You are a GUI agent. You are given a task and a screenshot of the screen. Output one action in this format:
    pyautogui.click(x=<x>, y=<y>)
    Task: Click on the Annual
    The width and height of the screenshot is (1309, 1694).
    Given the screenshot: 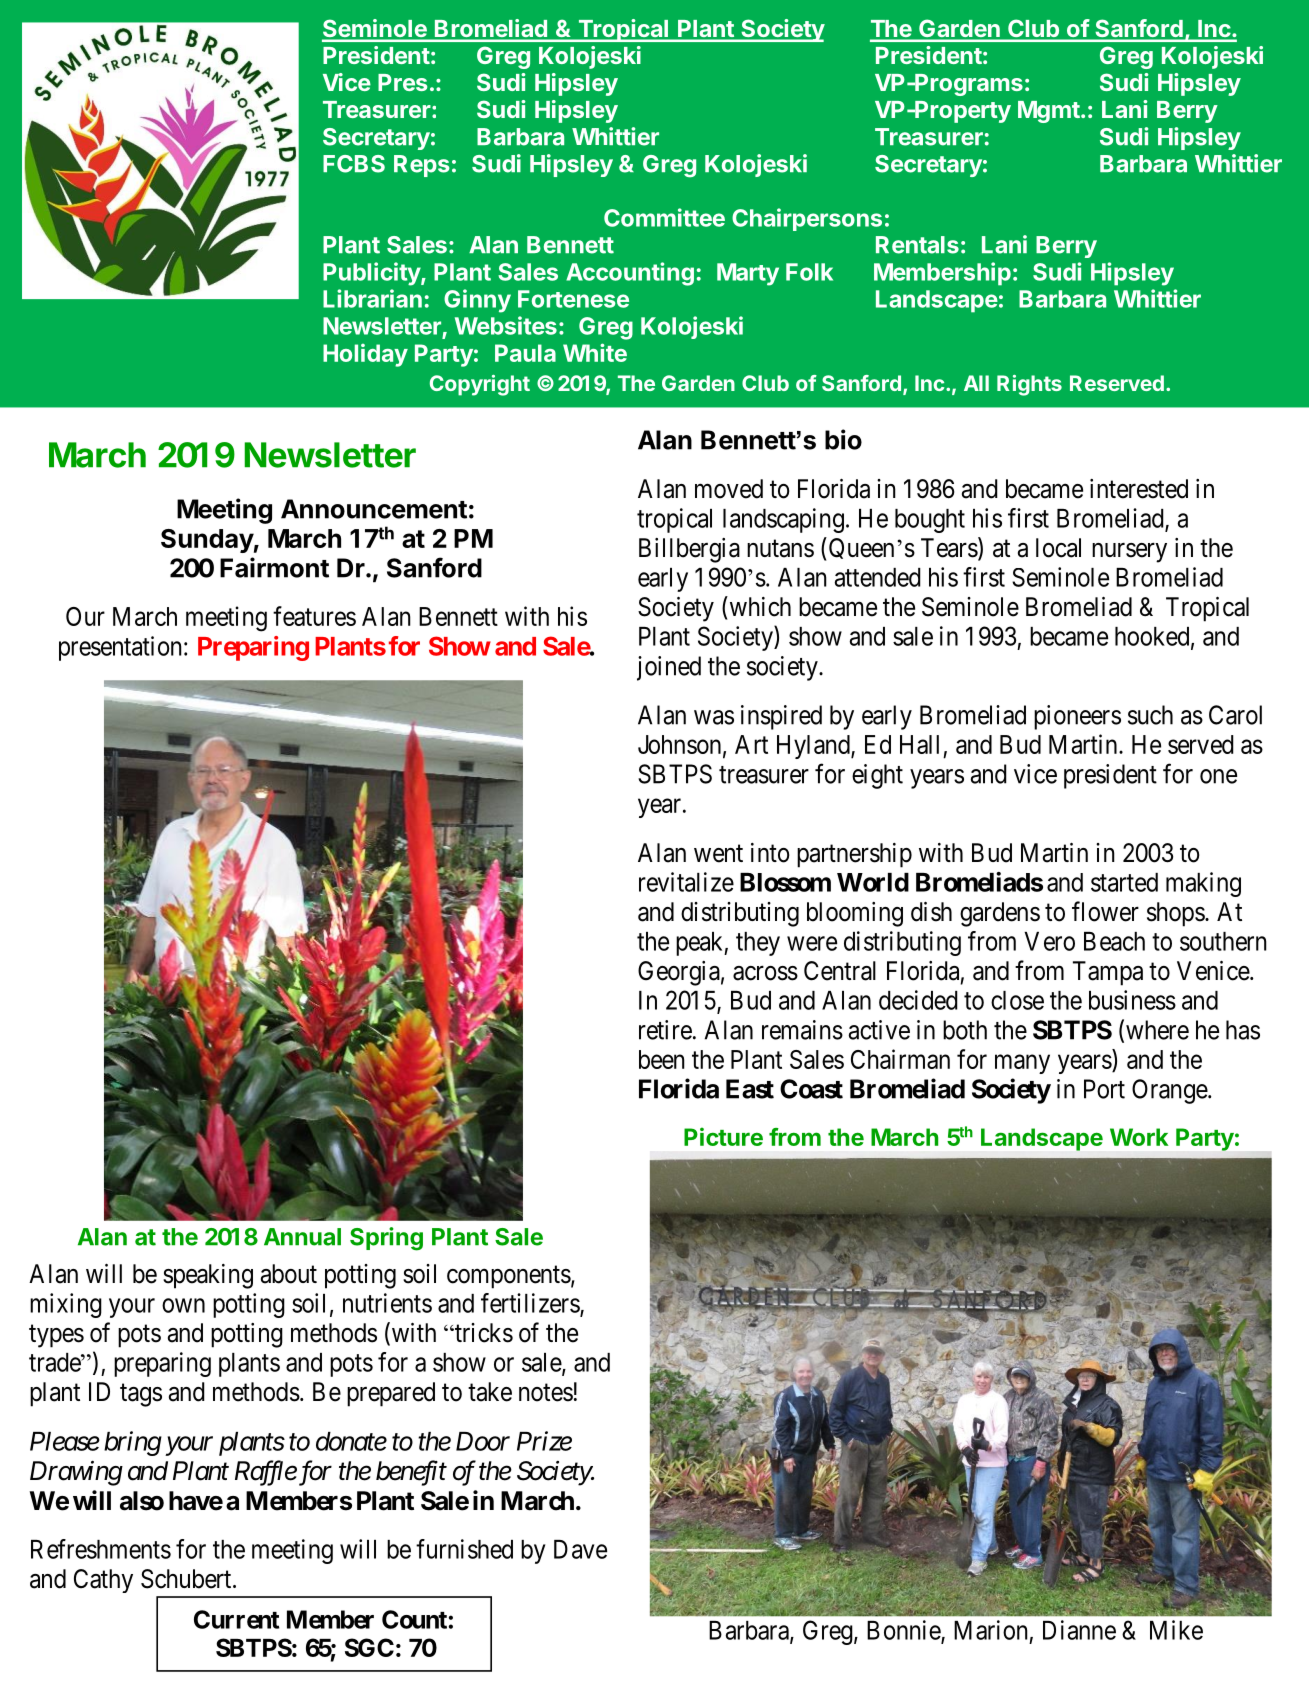 What is the action you would take?
    pyautogui.click(x=302, y=1237)
